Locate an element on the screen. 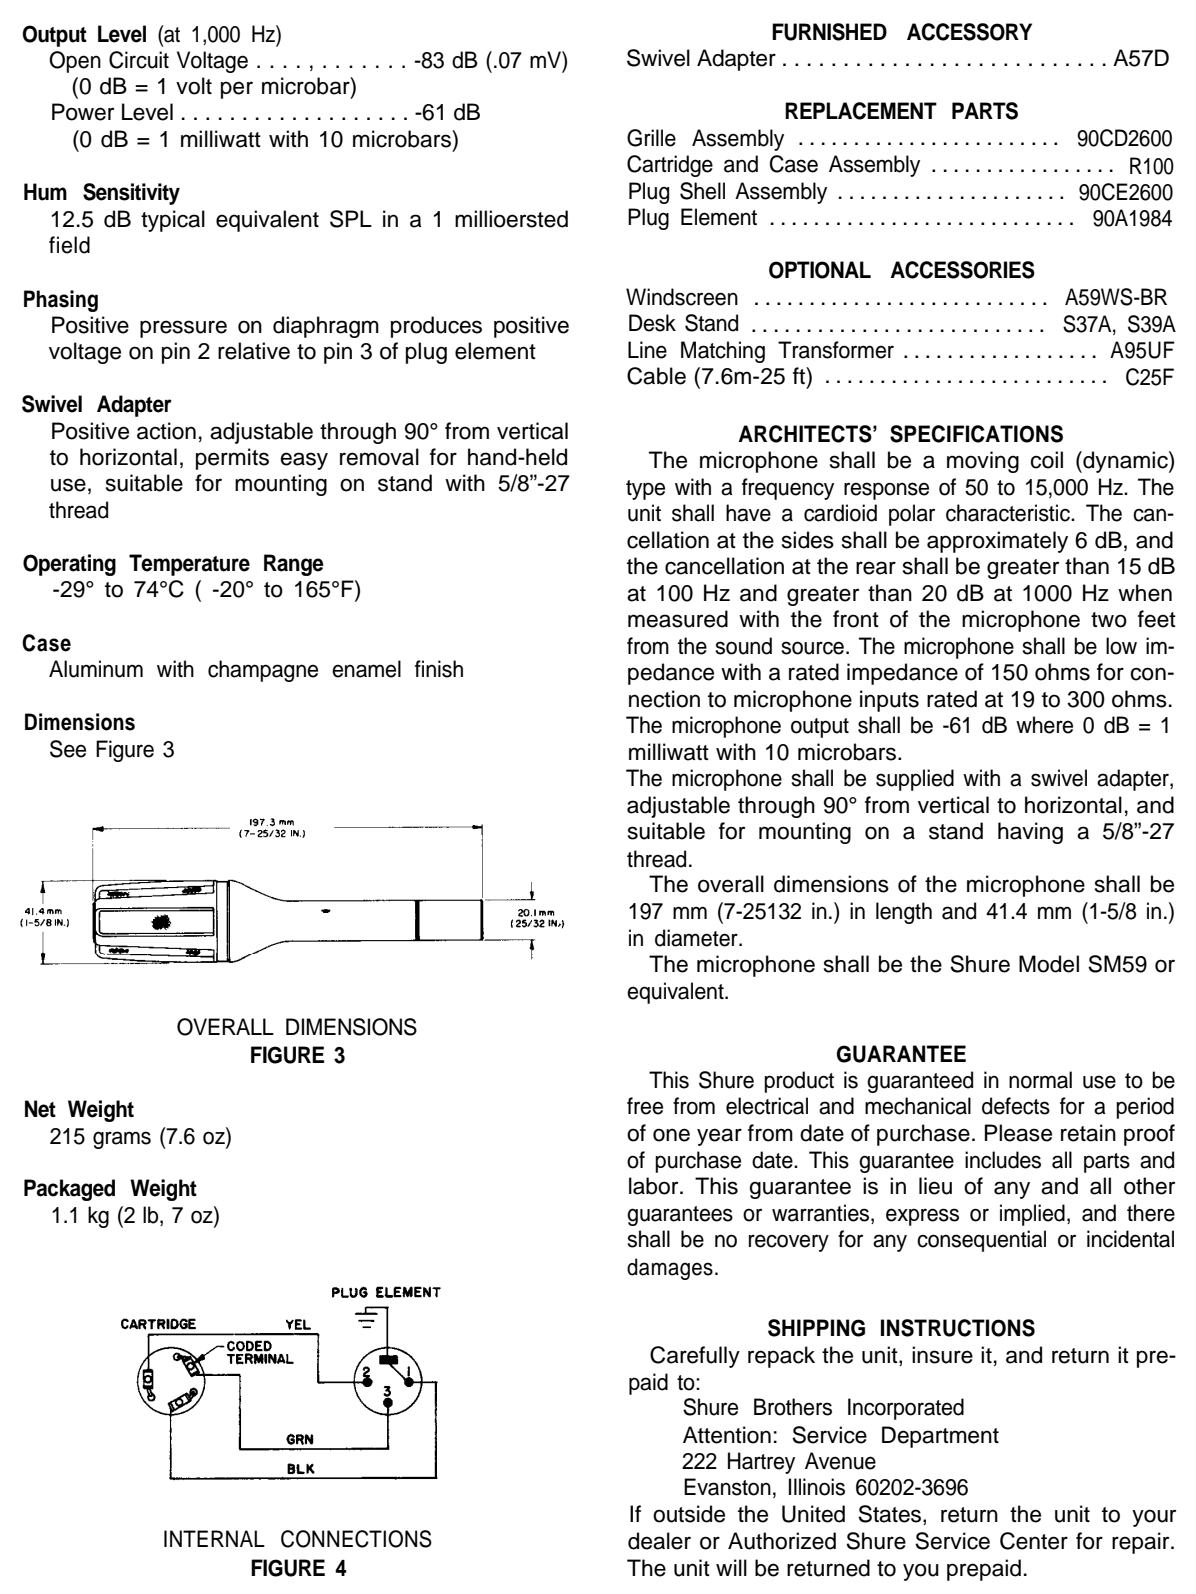 The image size is (1196, 1594). Circuit is located at coordinates (139, 60).
